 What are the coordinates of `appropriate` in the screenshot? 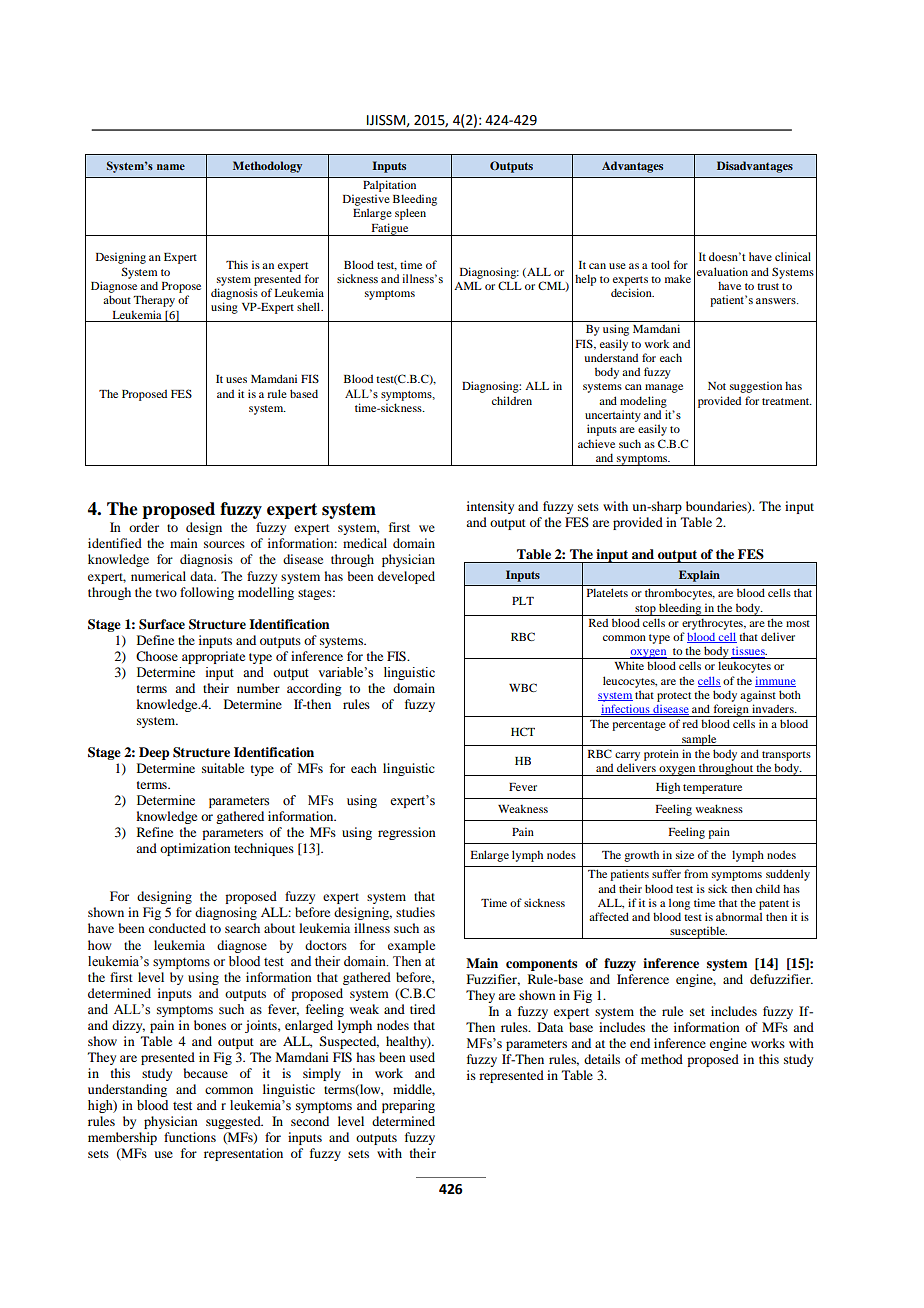 It's located at (213, 657).
